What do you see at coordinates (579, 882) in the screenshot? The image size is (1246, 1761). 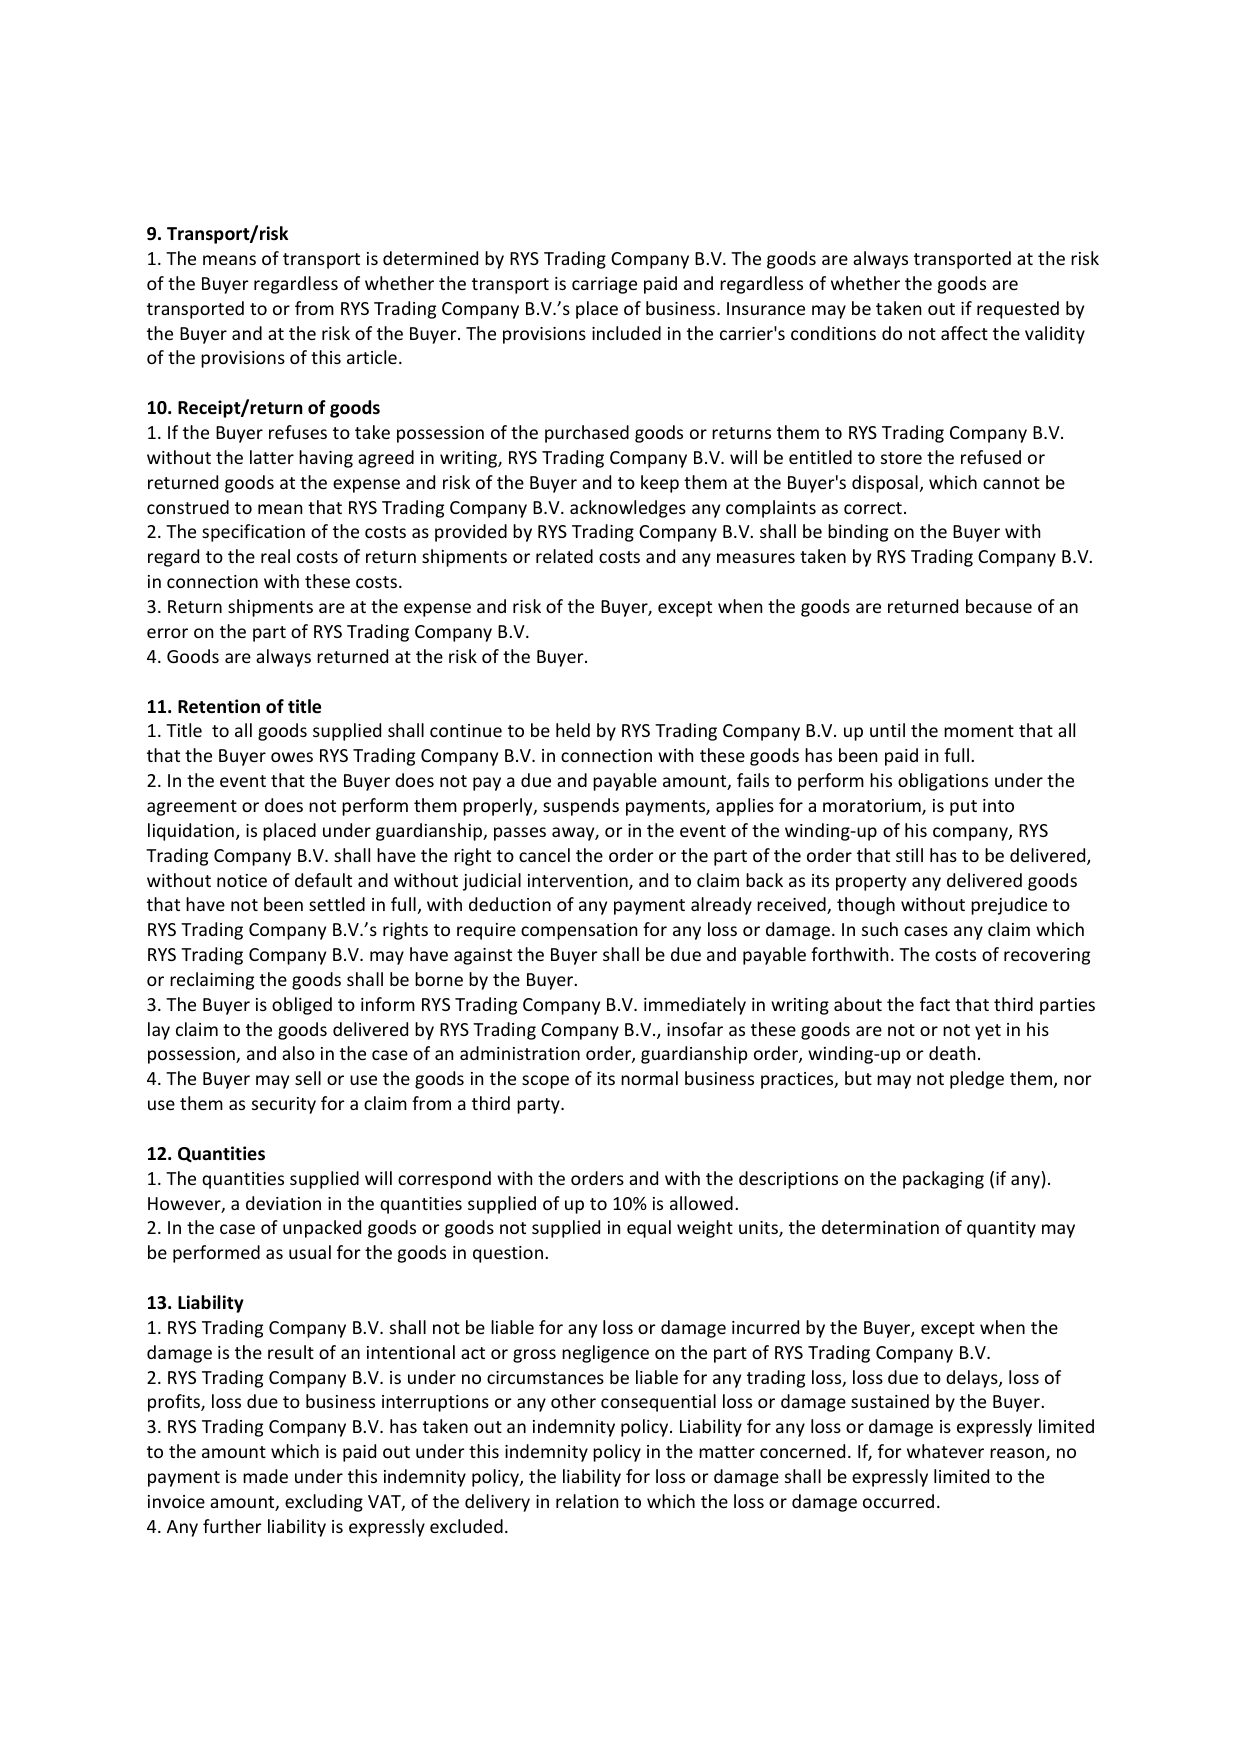 I see `intervention` at bounding box center [579, 882].
